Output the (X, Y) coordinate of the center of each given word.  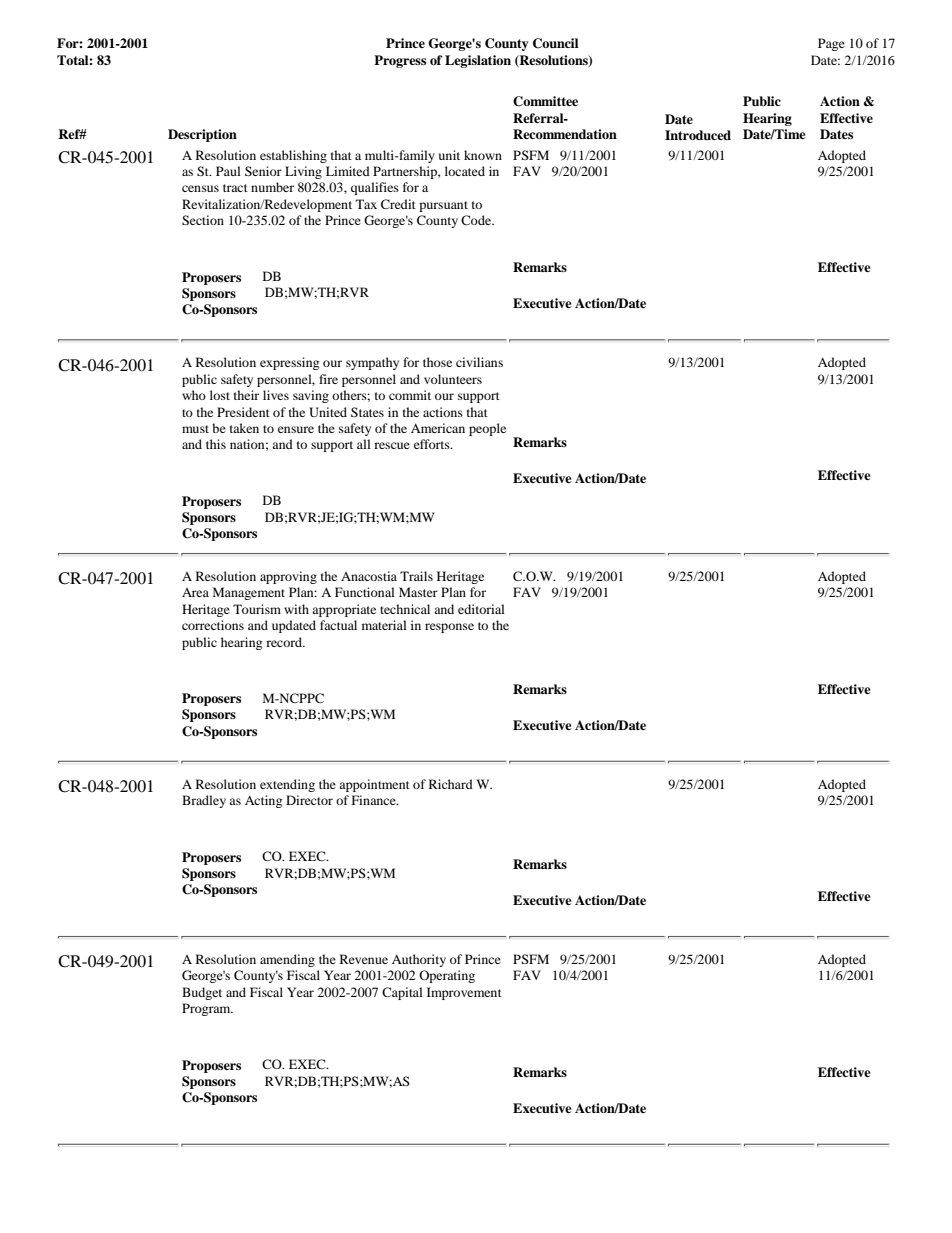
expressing (289, 363)
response (449, 628)
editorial (481, 609)
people (487, 429)
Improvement (464, 993)
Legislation (478, 61)
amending (287, 960)
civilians (479, 362)
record (285, 642)
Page (831, 44)
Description (202, 135)
